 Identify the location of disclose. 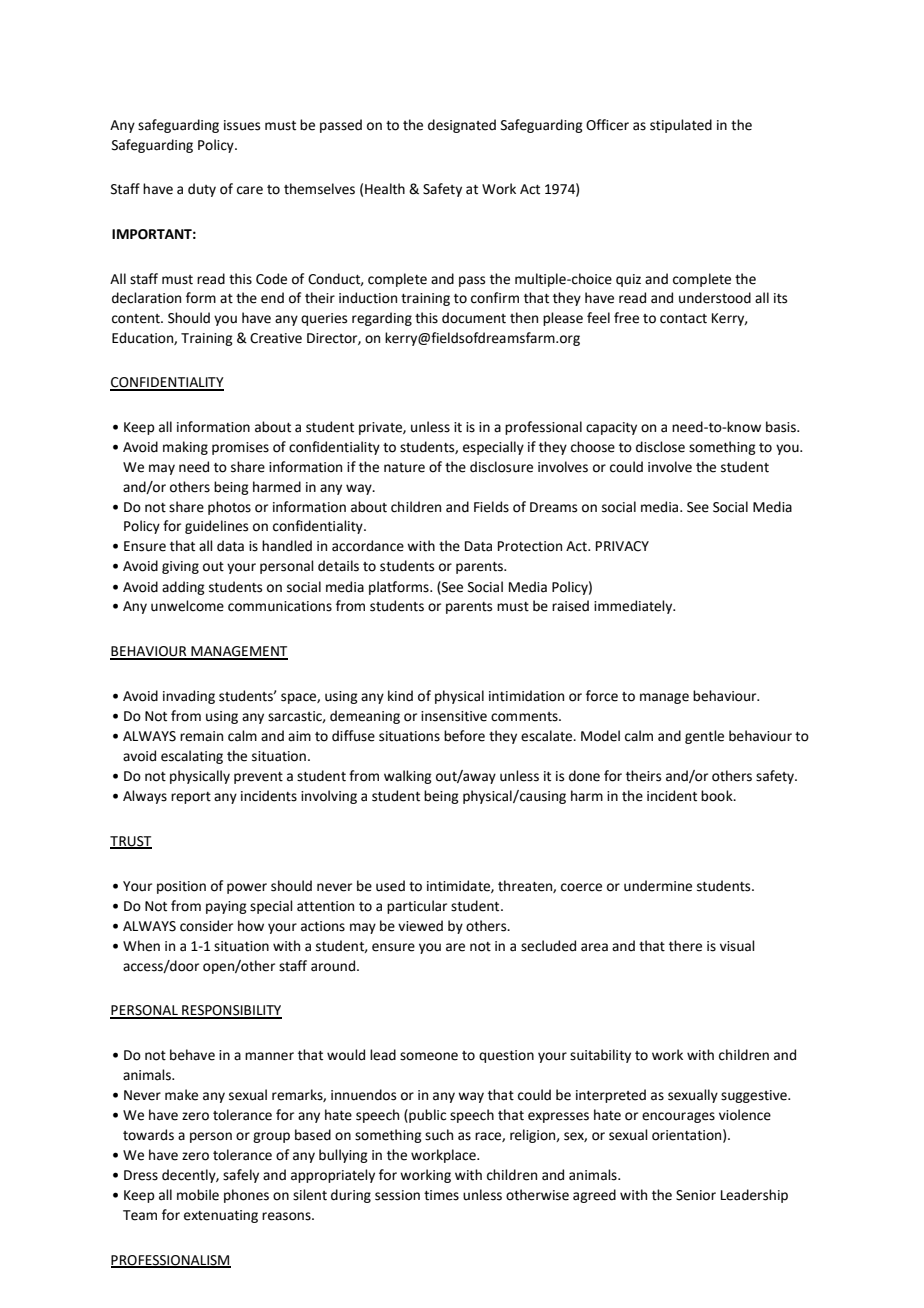
(660, 447).
